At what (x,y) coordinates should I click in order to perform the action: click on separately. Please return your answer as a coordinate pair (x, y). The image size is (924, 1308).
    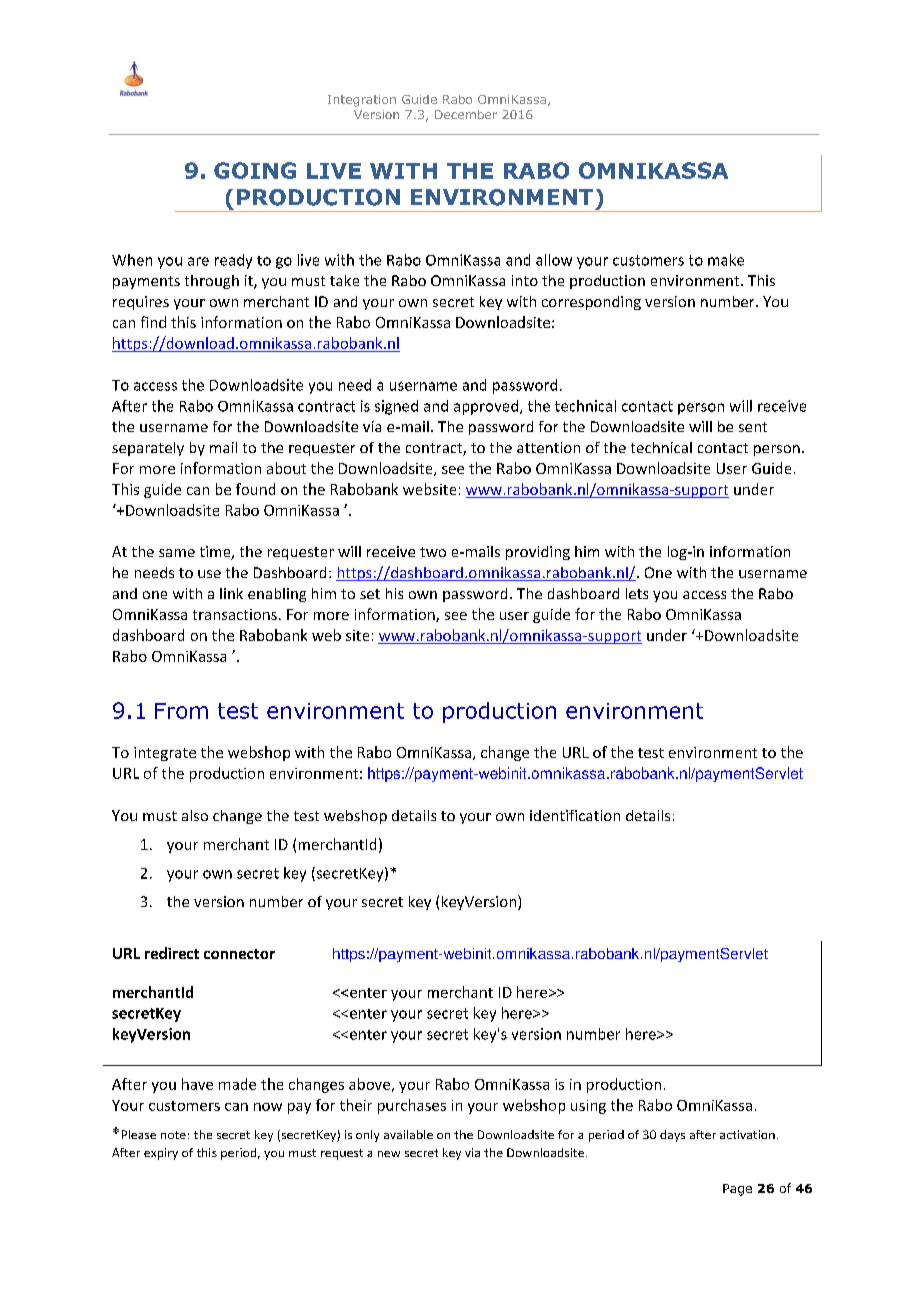
    Looking at the image, I should click on (148, 449).
